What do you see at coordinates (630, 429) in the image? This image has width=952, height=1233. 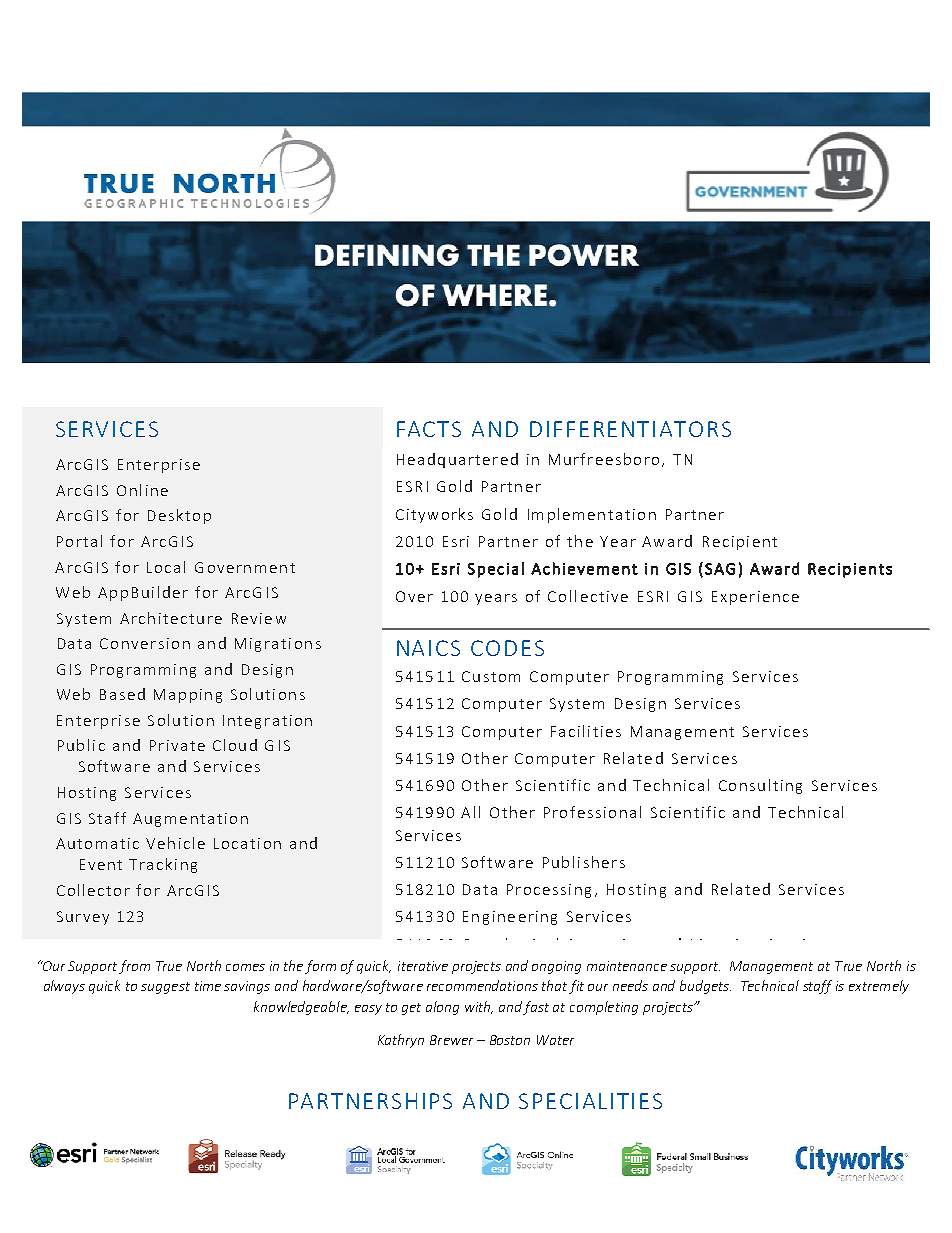 I see `DIFFERENTIATORS` at bounding box center [630, 429].
